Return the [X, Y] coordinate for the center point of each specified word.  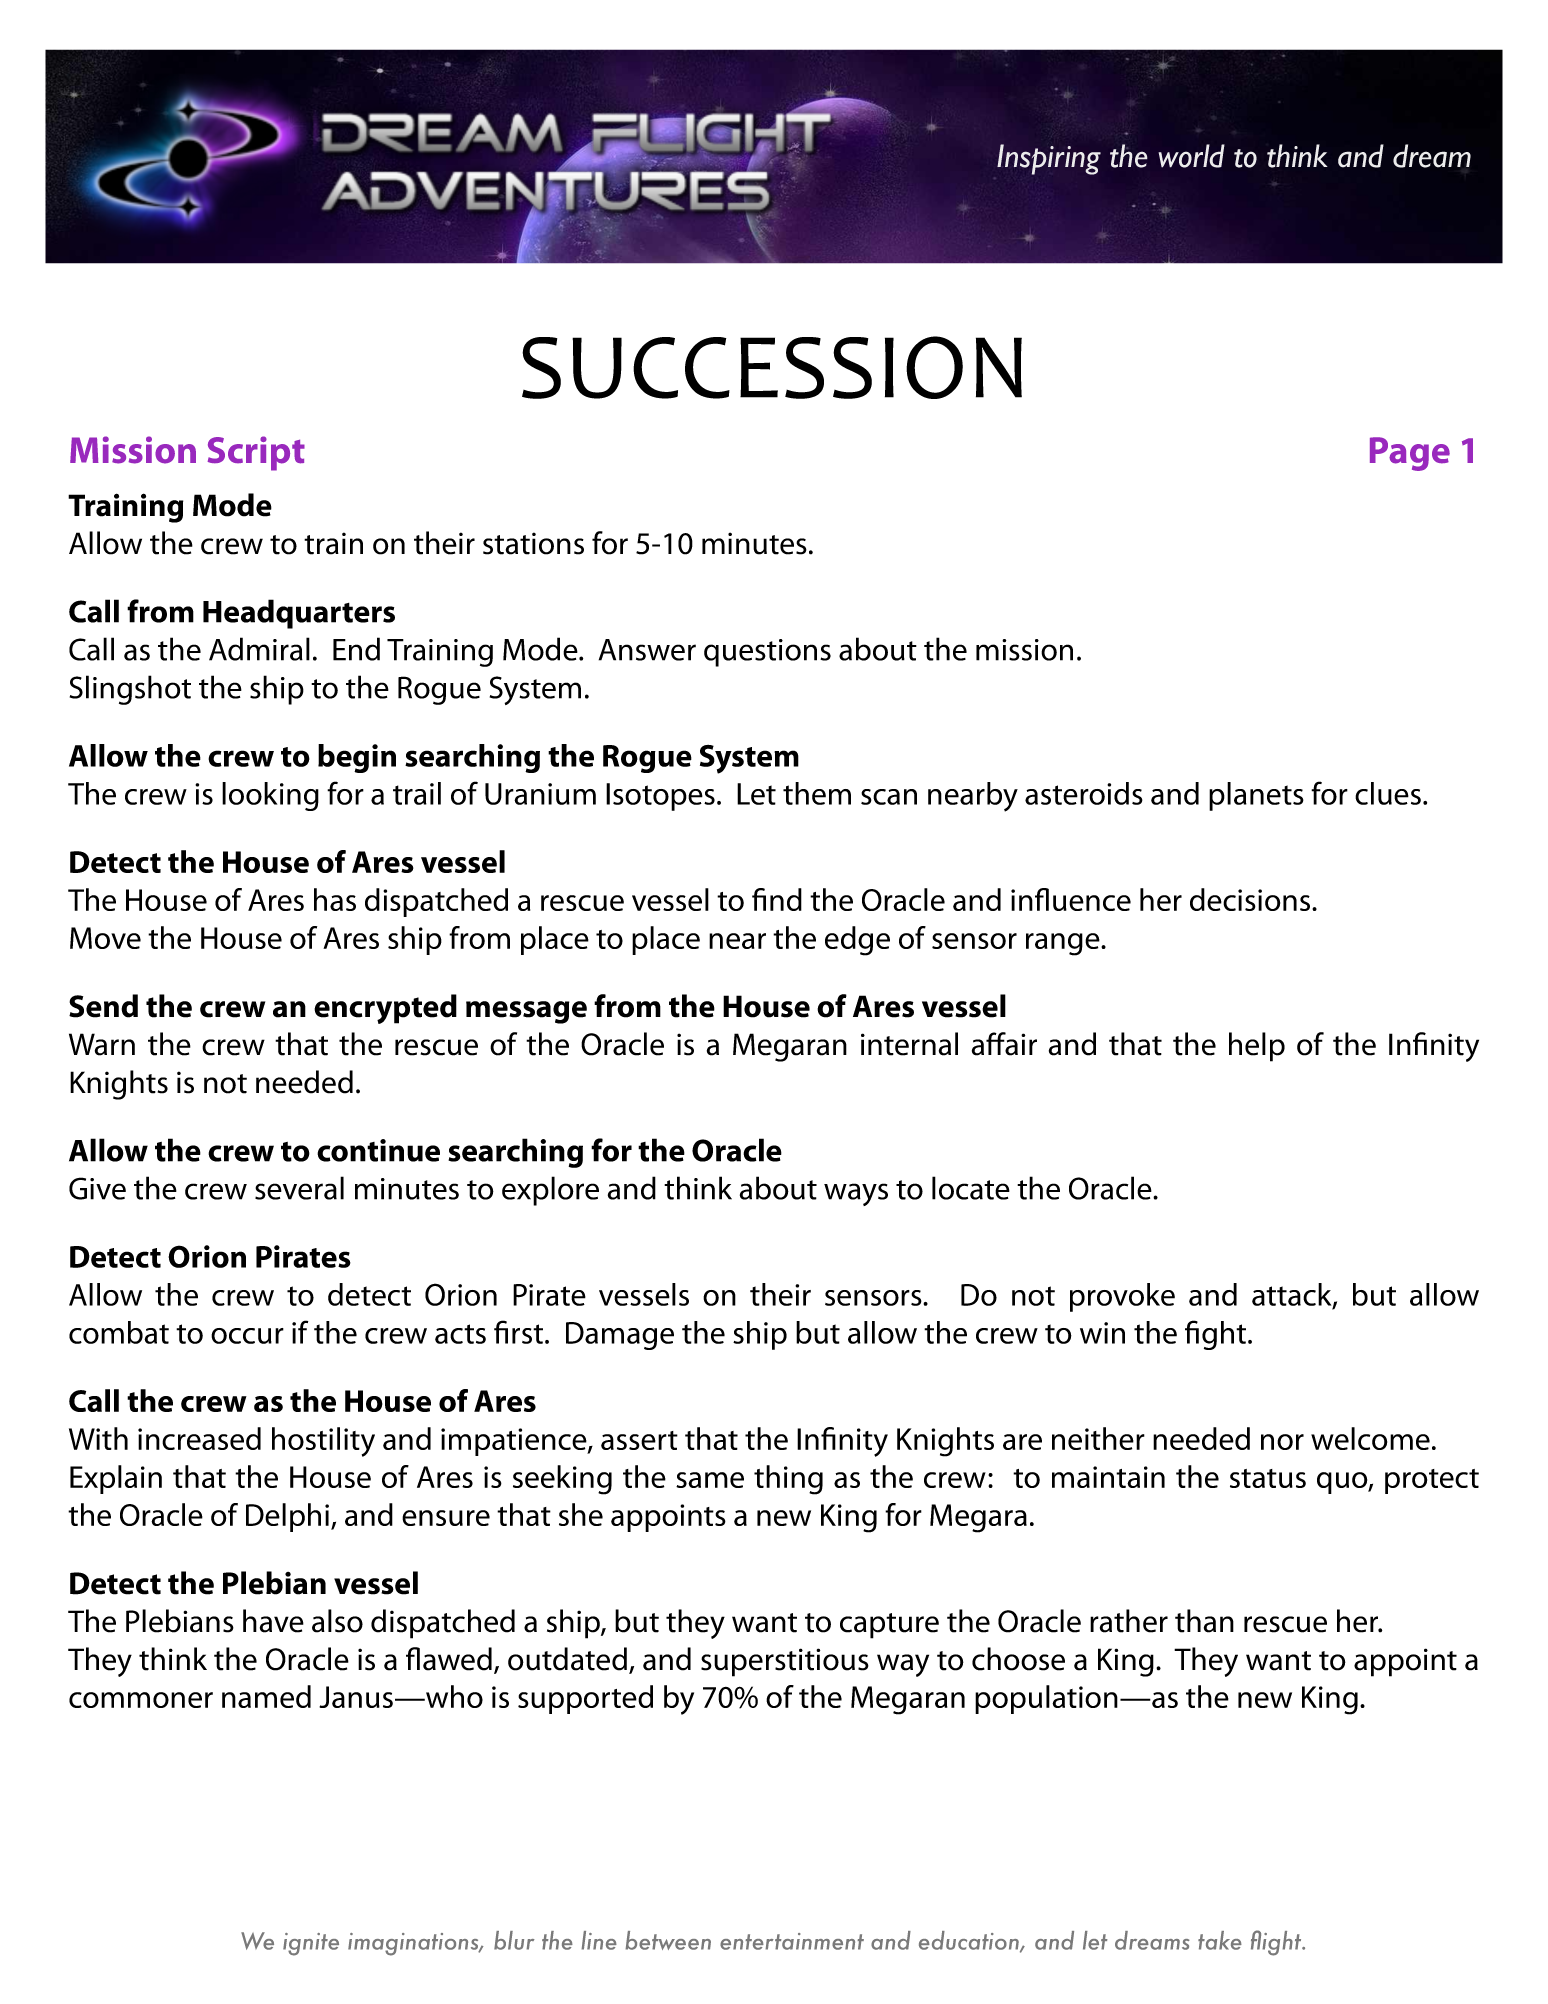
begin [357, 758]
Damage [620, 1336]
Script [256, 453]
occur [247, 1336]
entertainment [792, 1941]
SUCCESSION [772, 367]
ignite [311, 1944]
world [1191, 156]
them [817, 793]
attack [1293, 1295]
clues [1388, 793]
